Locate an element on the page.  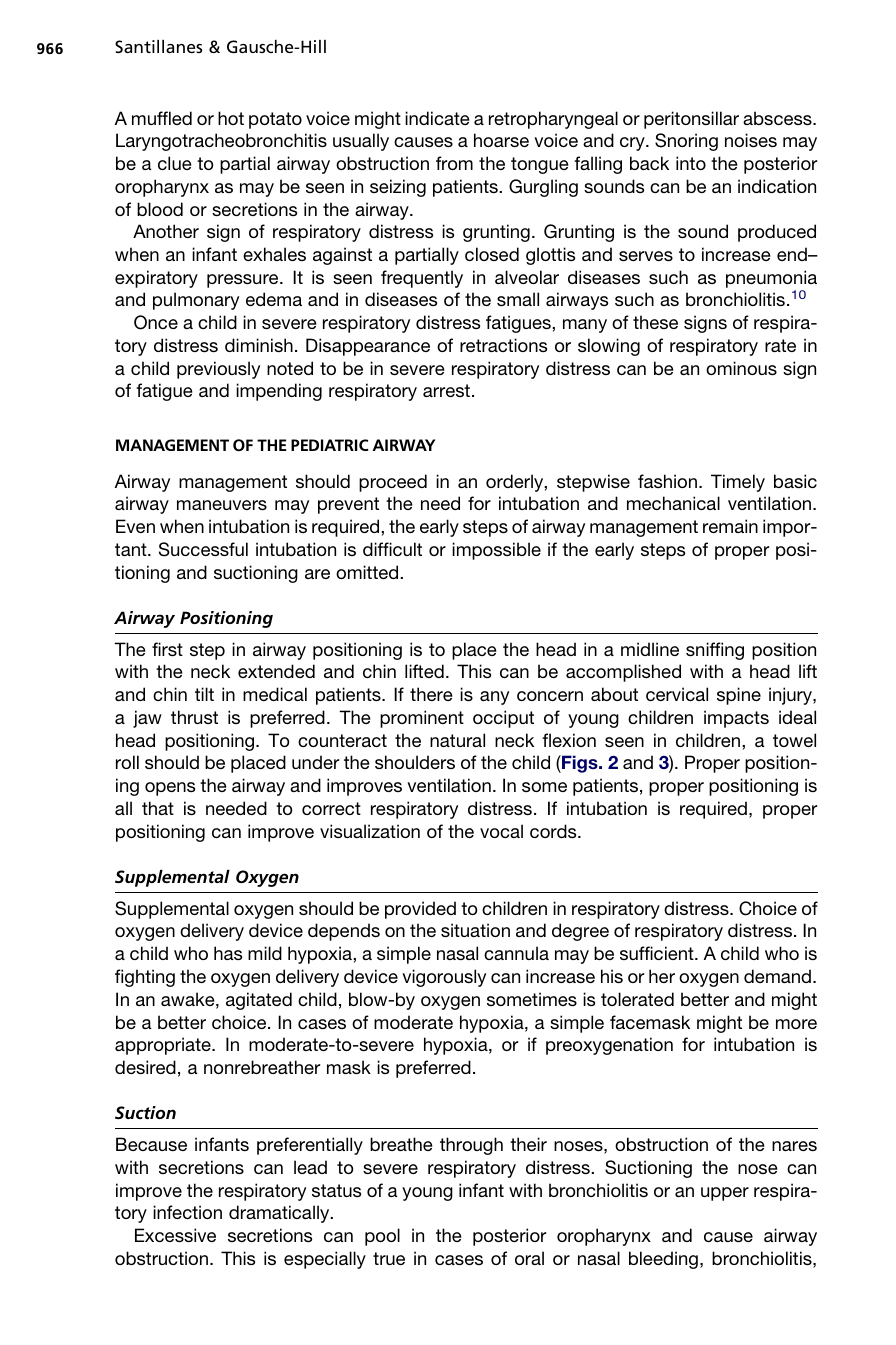
vocal is located at coordinates (501, 831).
